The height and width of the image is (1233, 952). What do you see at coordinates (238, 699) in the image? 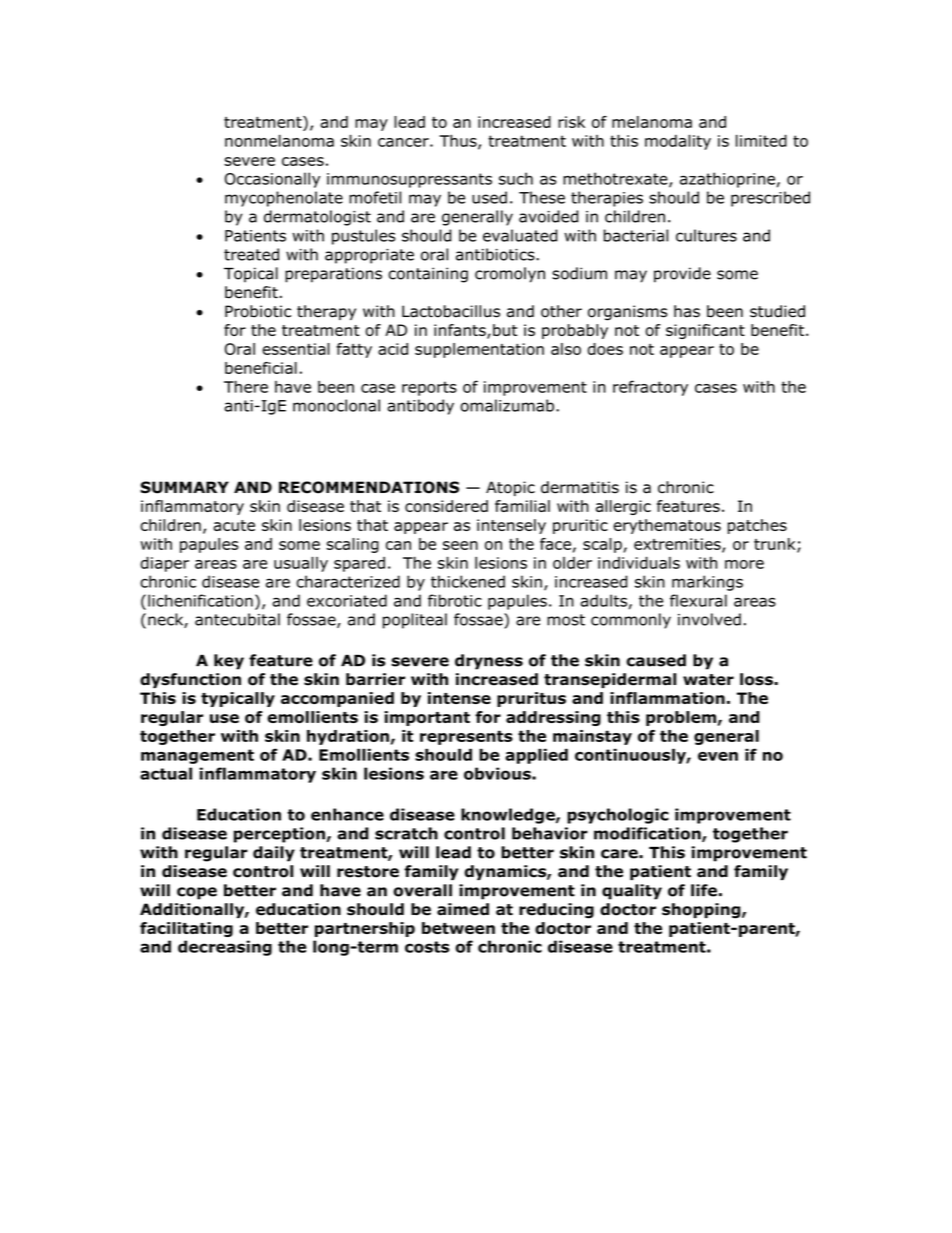
I see `typically` at bounding box center [238, 699].
